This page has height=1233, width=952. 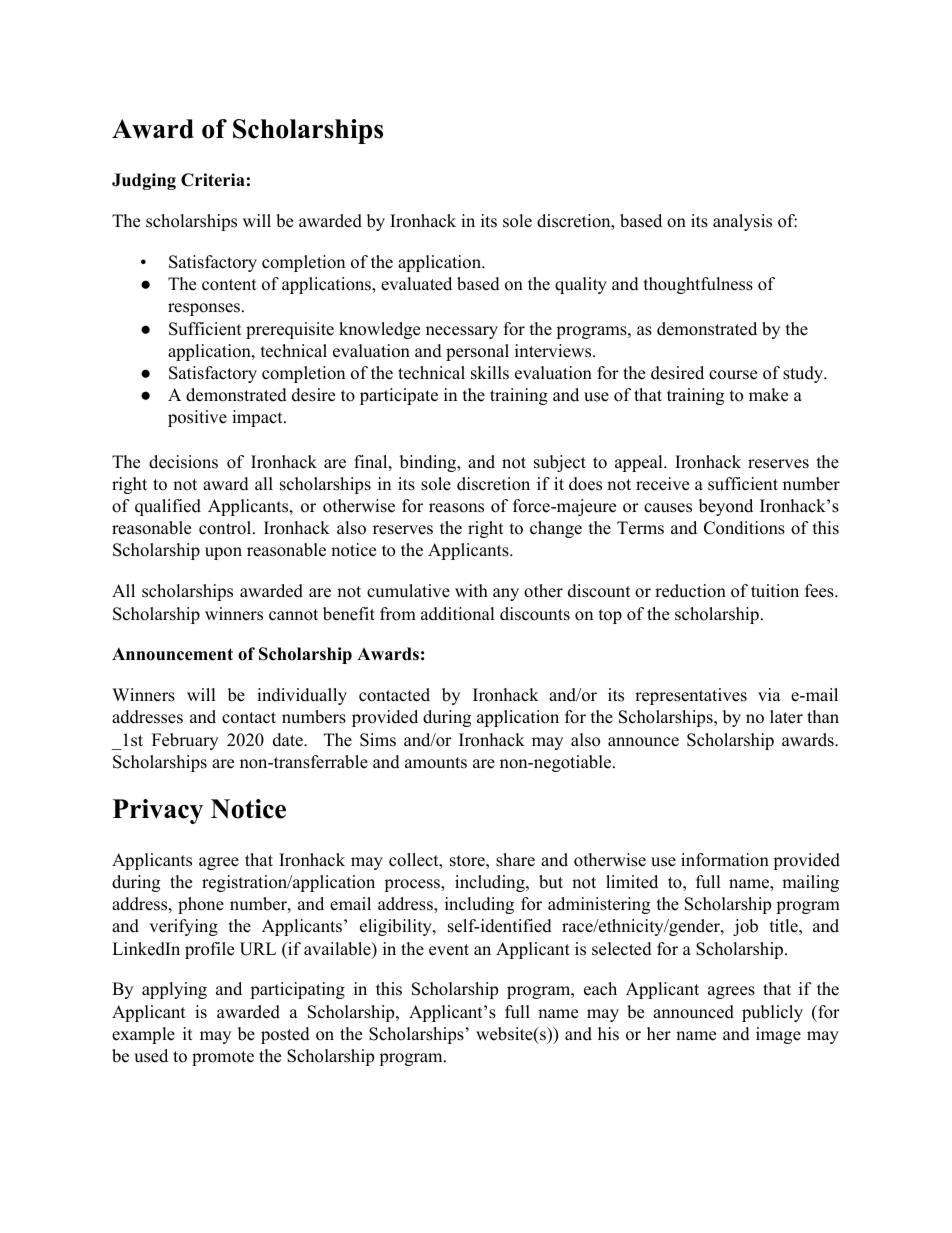 I want to click on reasons, so click(x=456, y=508).
